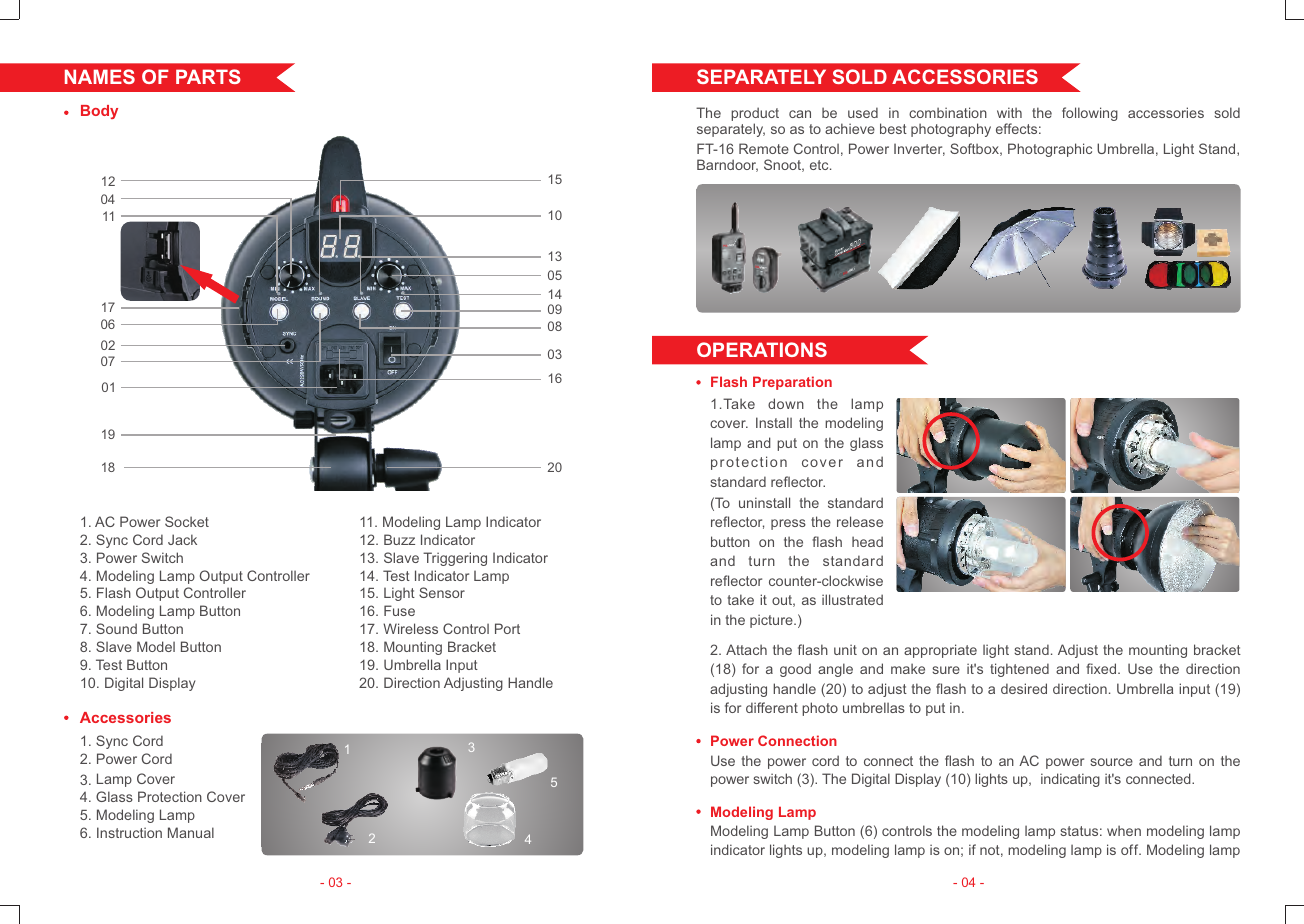  What do you see at coordinates (182, 539) in the page?
I see `Jack` at bounding box center [182, 539].
